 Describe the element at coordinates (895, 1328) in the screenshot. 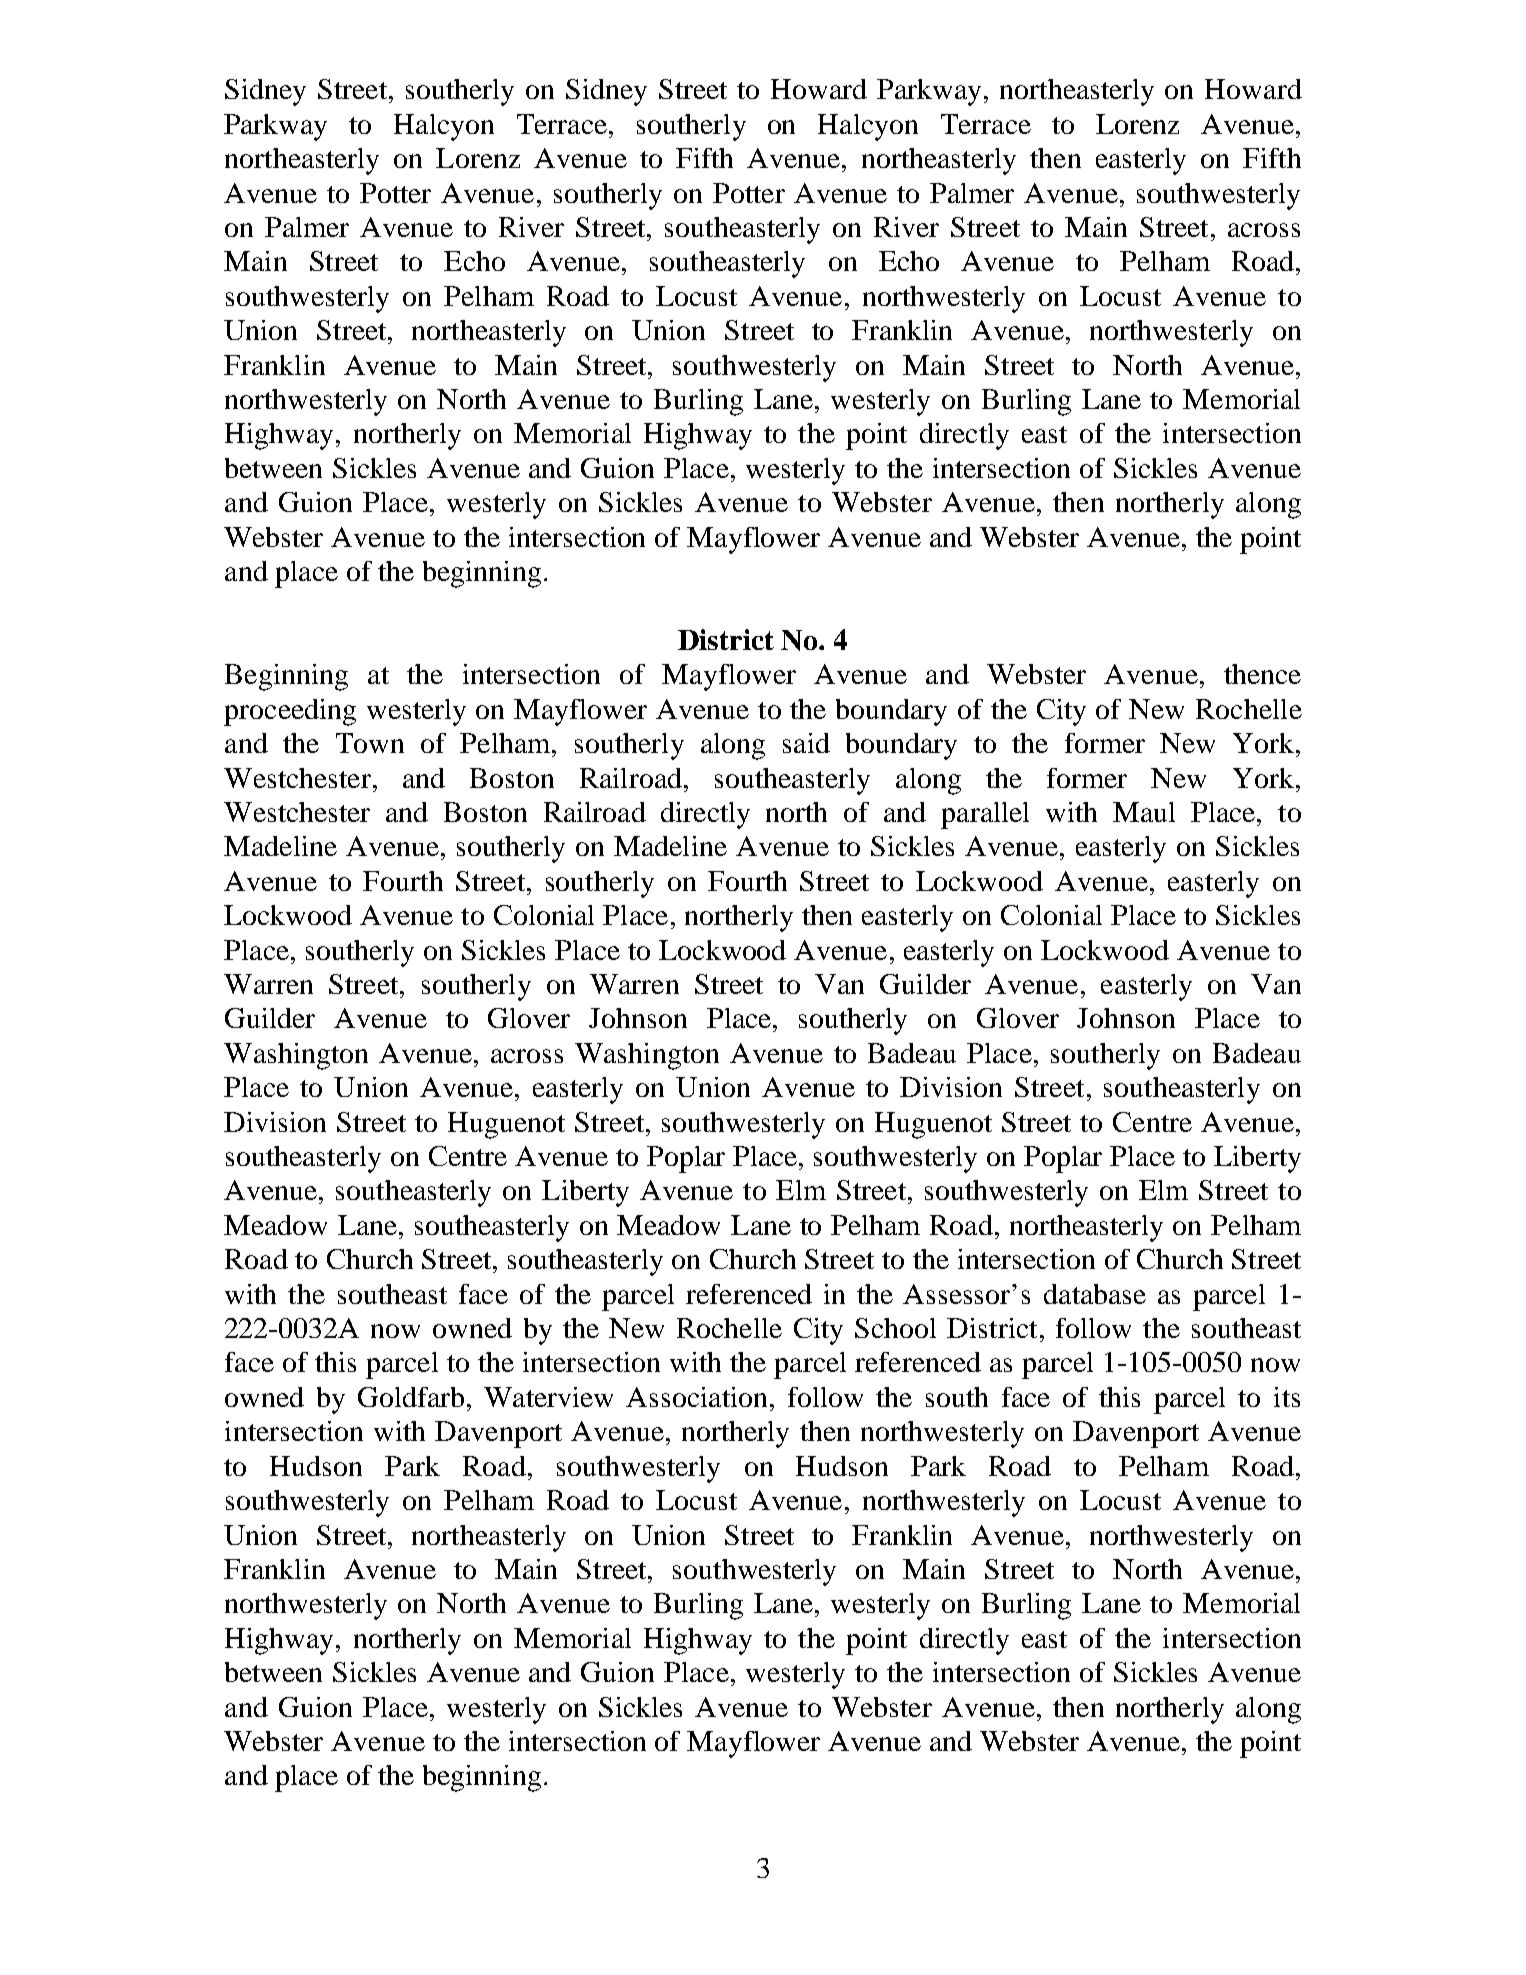

I see `School` at that location.
